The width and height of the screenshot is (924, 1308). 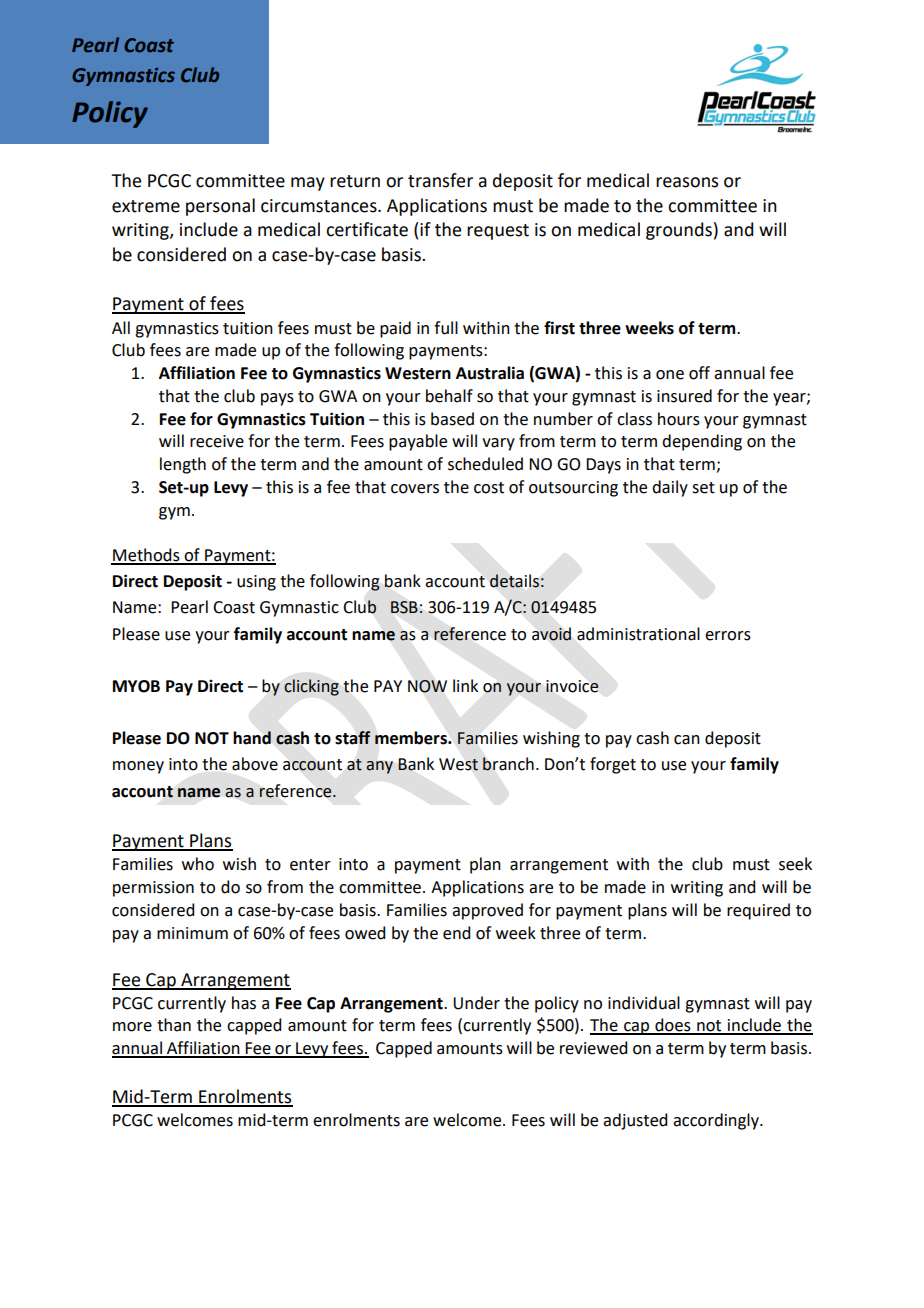 I want to click on reasons, so click(x=687, y=182).
